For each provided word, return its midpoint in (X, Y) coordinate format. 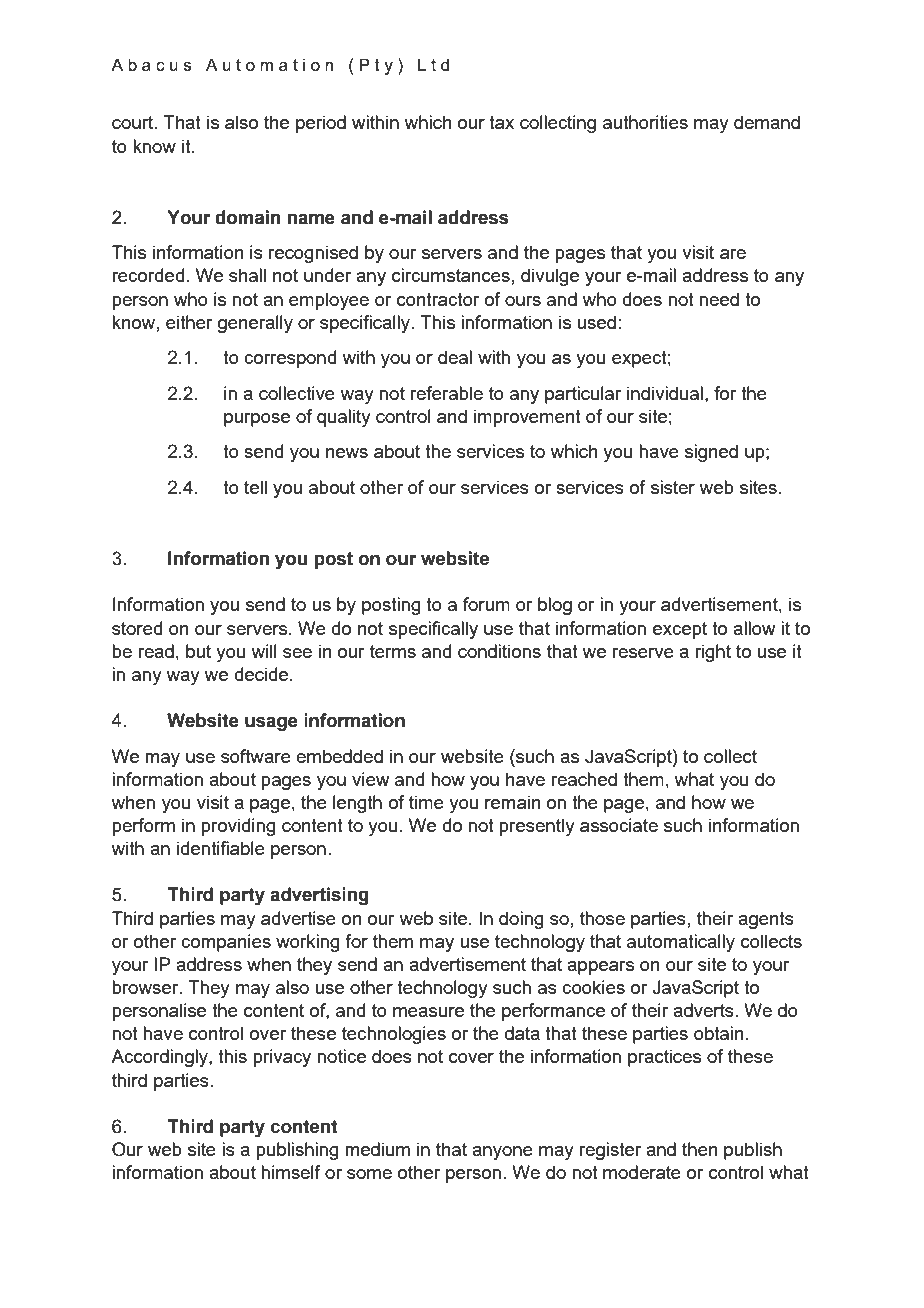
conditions (499, 651)
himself (291, 1172)
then (700, 1149)
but (198, 651)
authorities (645, 122)
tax (501, 122)
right (713, 653)
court (134, 122)
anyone (502, 1153)
